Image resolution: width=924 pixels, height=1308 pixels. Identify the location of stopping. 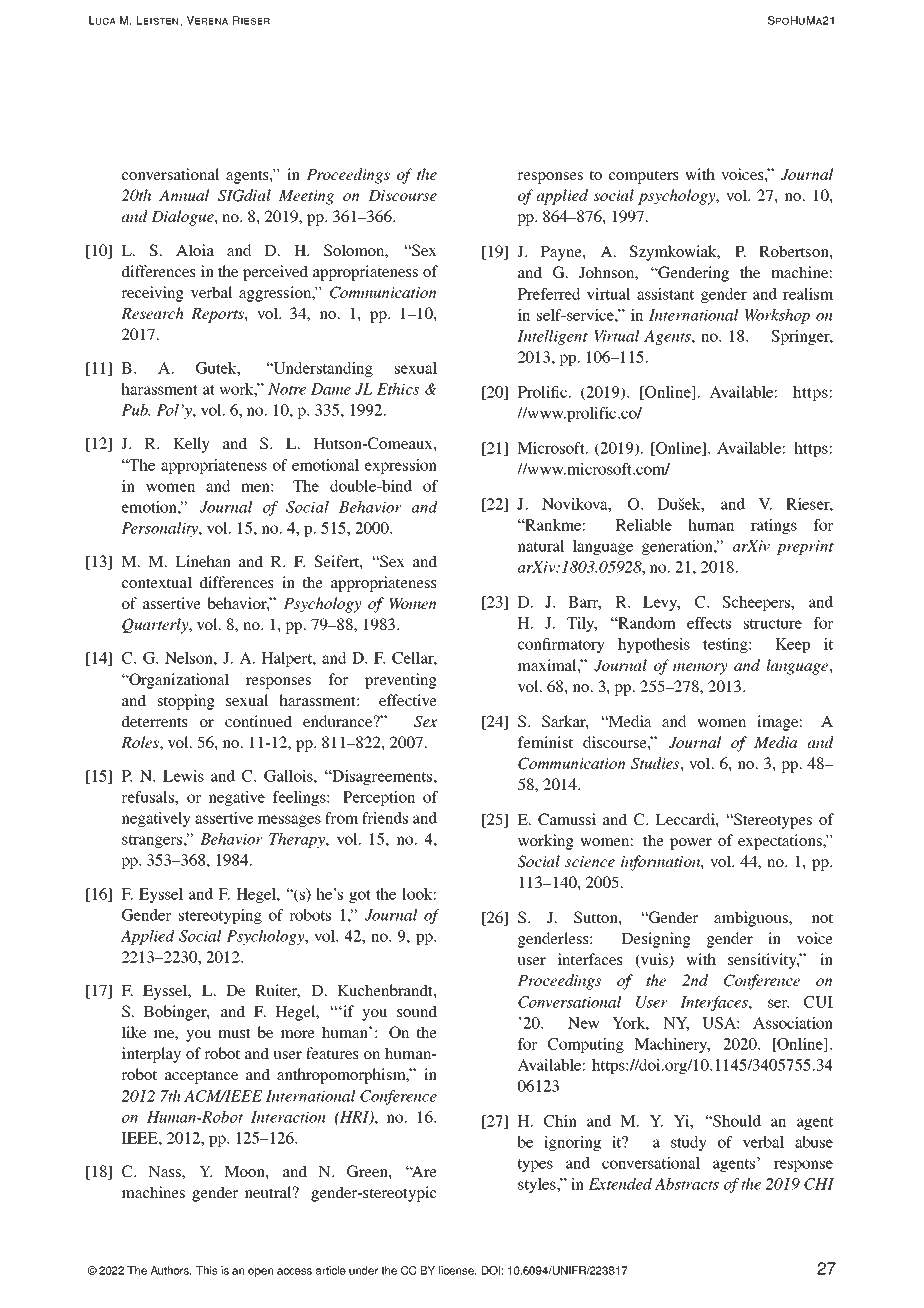
(186, 702).
